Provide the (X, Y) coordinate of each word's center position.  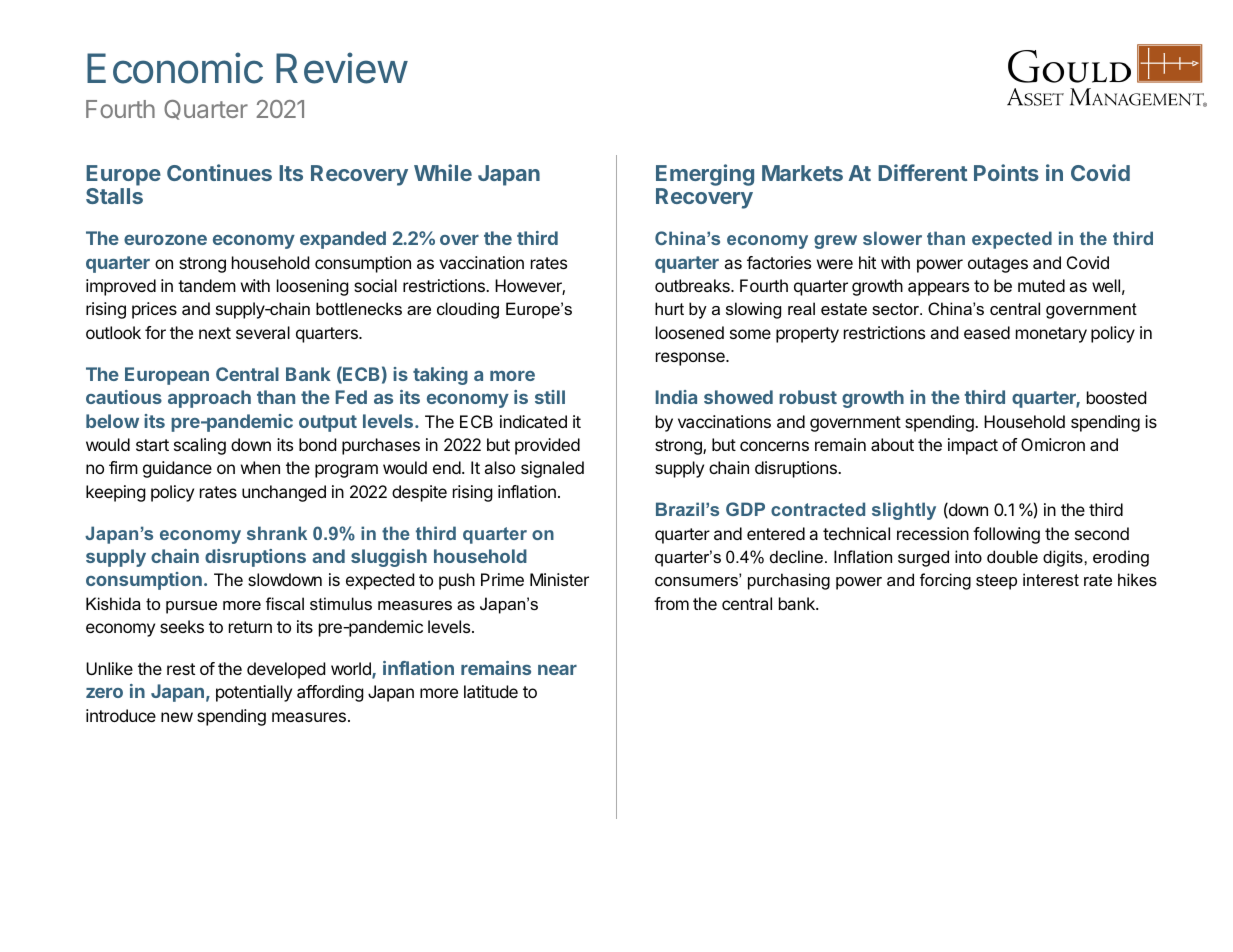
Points (1006, 172)
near (557, 670)
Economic (175, 68)
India (676, 397)
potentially (254, 693)
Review (342, 68)
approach (209, 399)
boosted (1116, 397)
